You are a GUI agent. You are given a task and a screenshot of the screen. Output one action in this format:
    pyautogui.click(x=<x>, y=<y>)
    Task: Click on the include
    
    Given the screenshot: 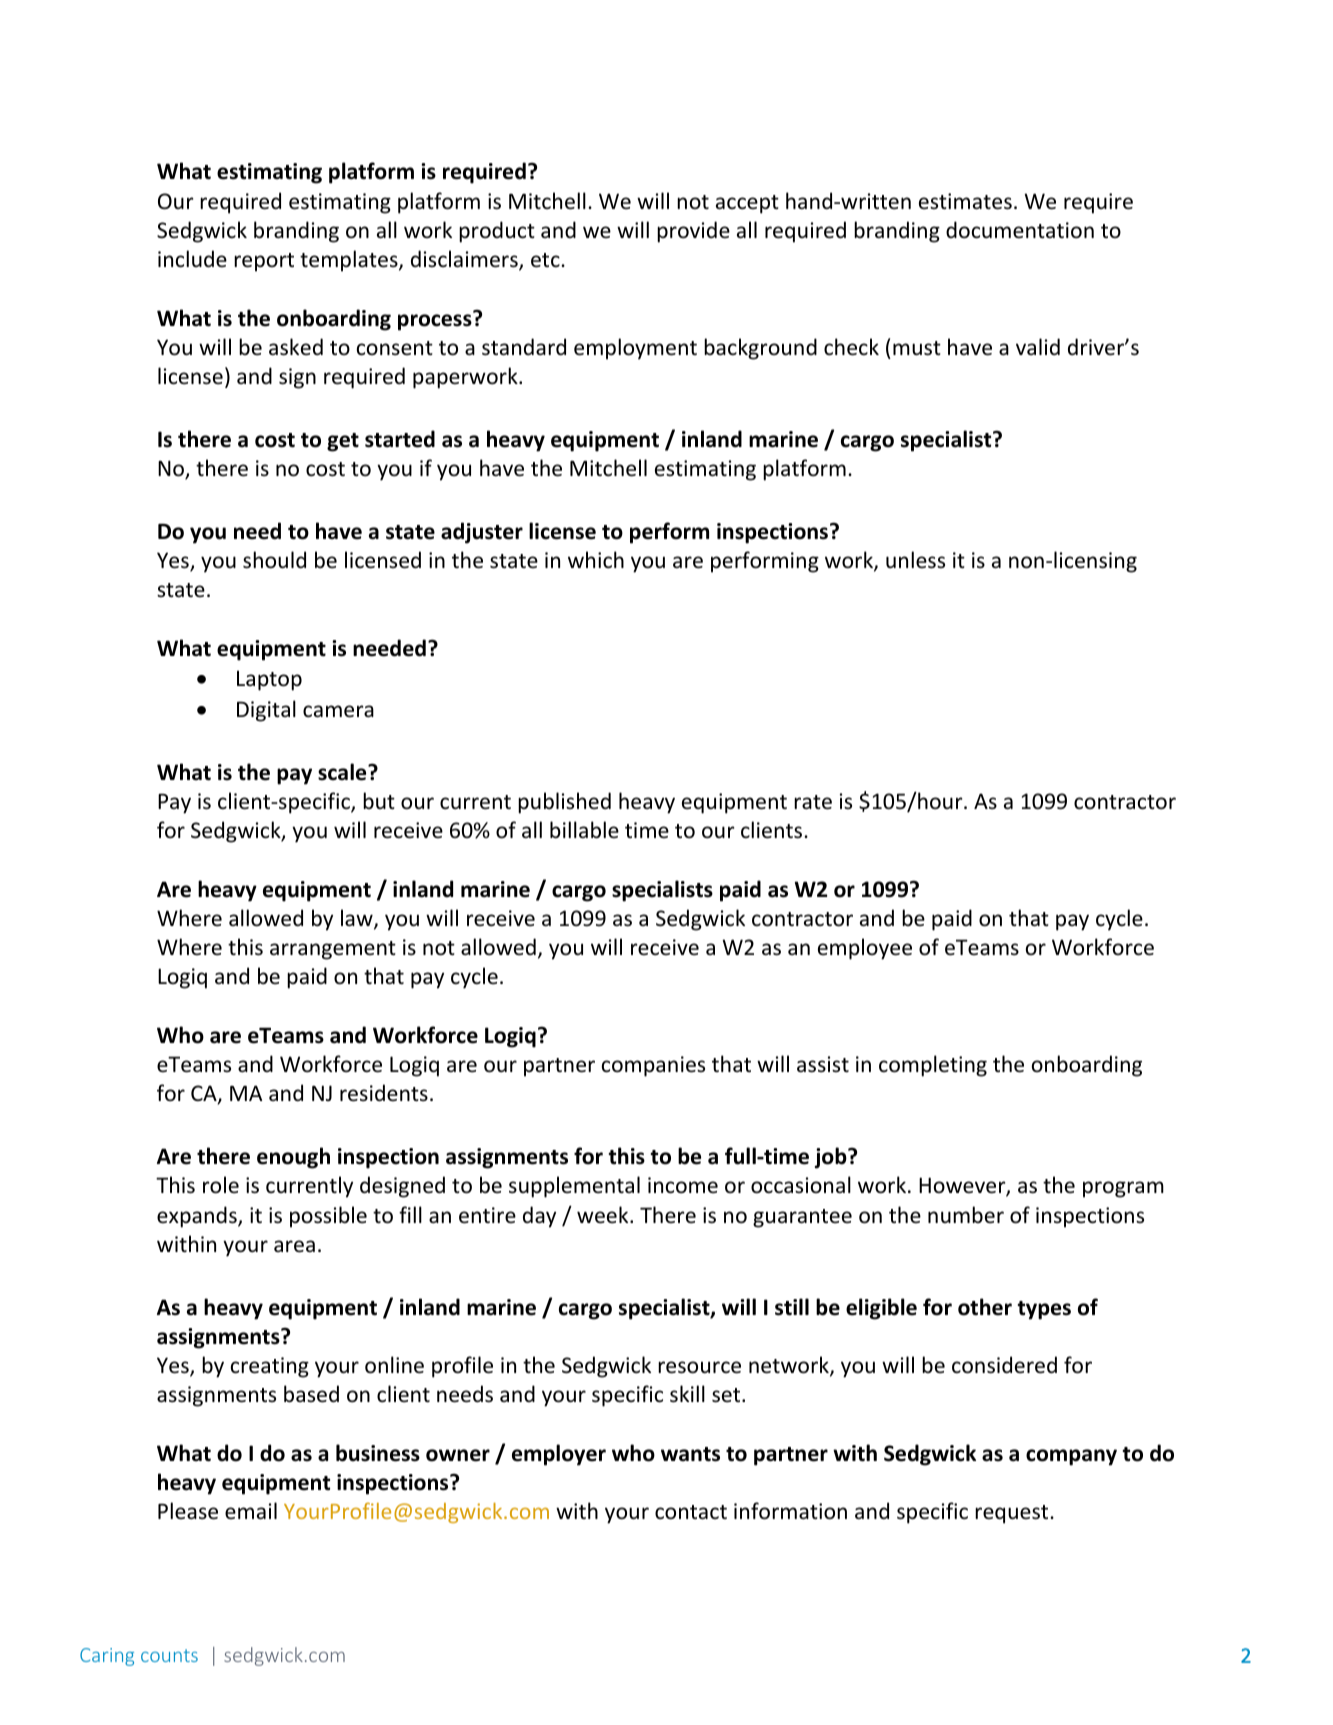 What is the action you would take?
    pyautogui.click(x=192, y=259)
